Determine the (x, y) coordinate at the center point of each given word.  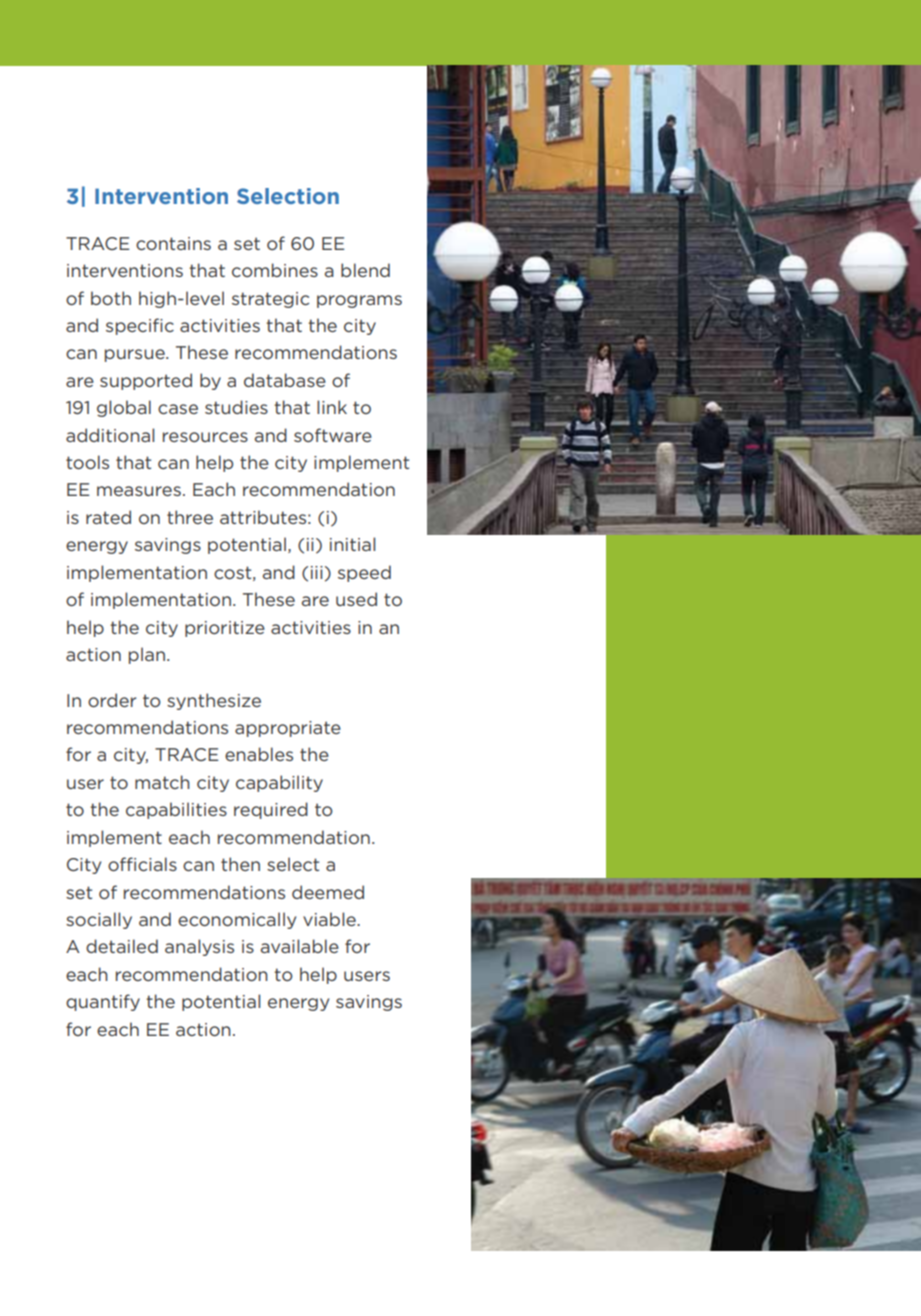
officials (142, 864)
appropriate (288, 729)
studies (236, 407)
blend (365, 270)
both (111, 298)
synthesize (214, 701)
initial (352, 544)
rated (108, 517)
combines (275, 270)
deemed (328, 892)
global (124, 408)
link (332, 407)
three (190, 517)
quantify (103, 1002)
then (240, 864)
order (112, 700)
